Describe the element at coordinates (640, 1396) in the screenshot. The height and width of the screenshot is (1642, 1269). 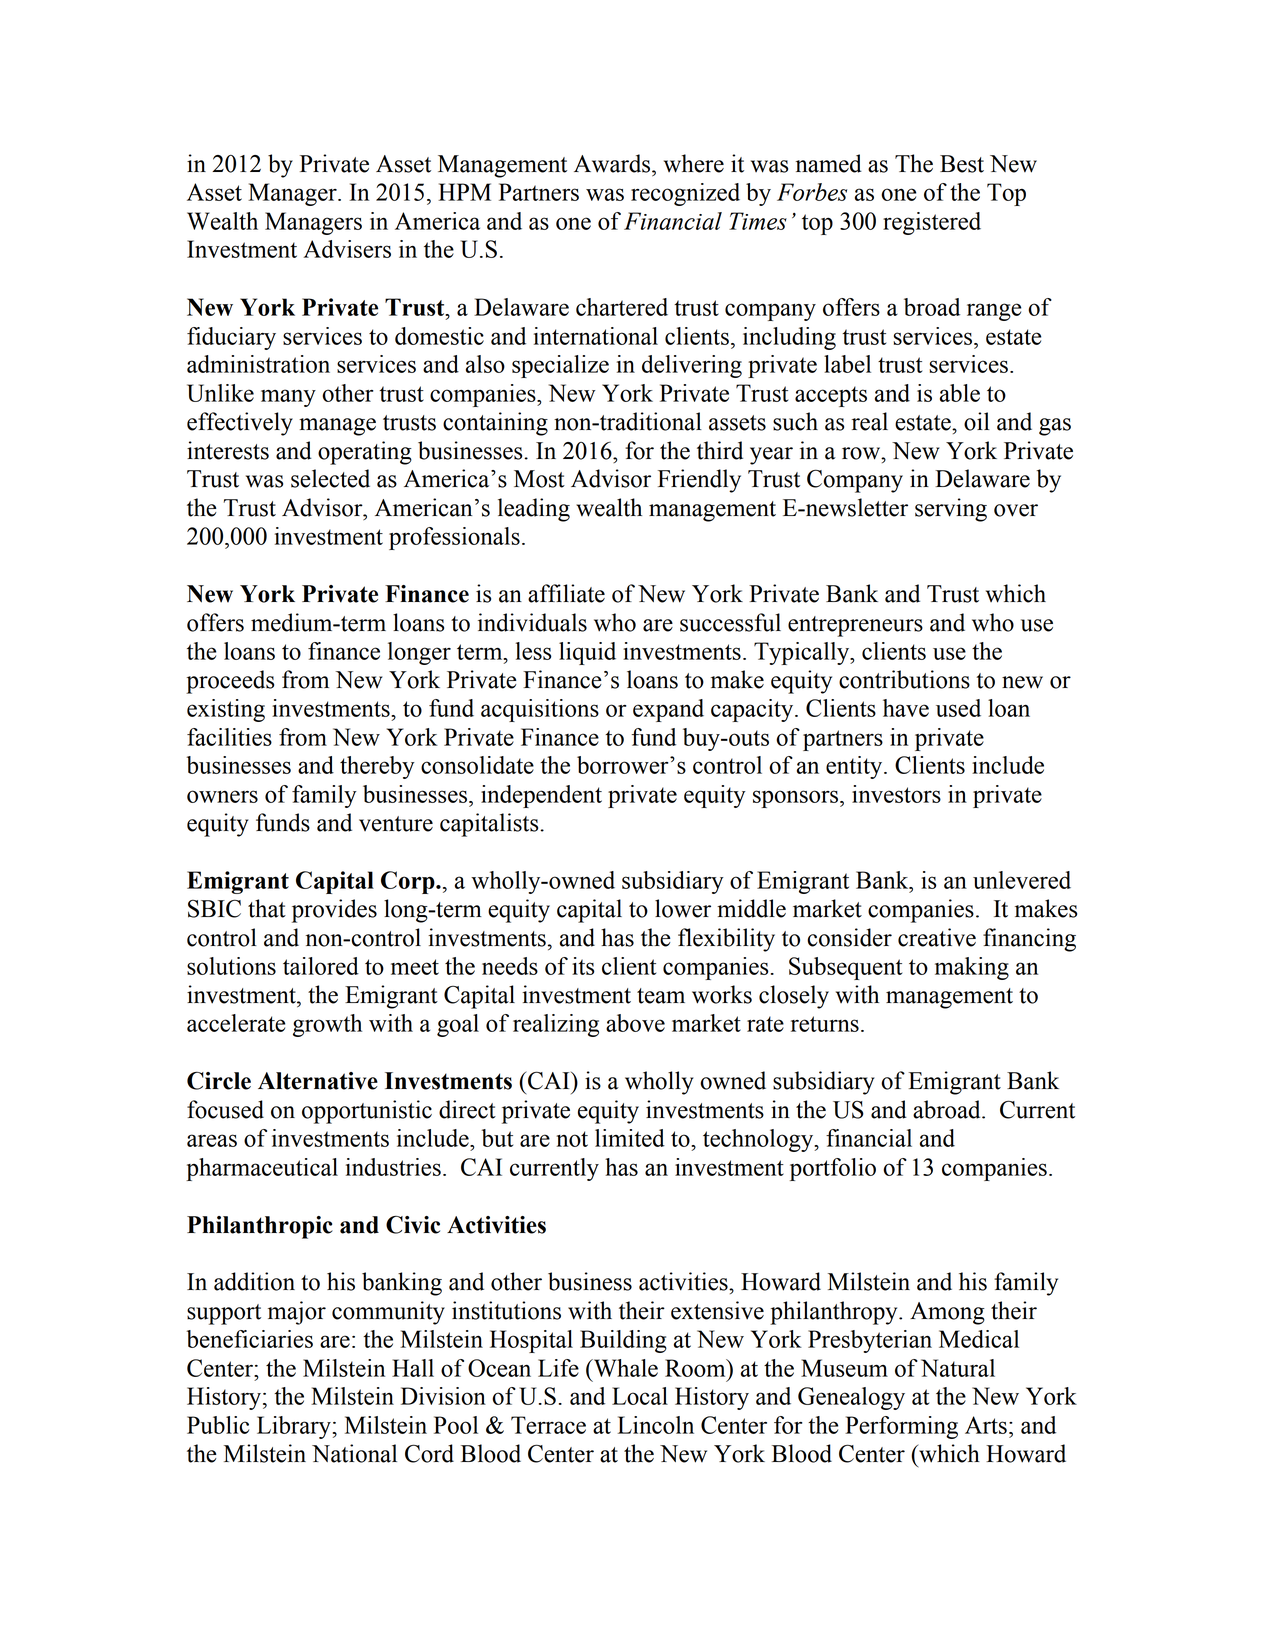
I see `Local` at that location.
